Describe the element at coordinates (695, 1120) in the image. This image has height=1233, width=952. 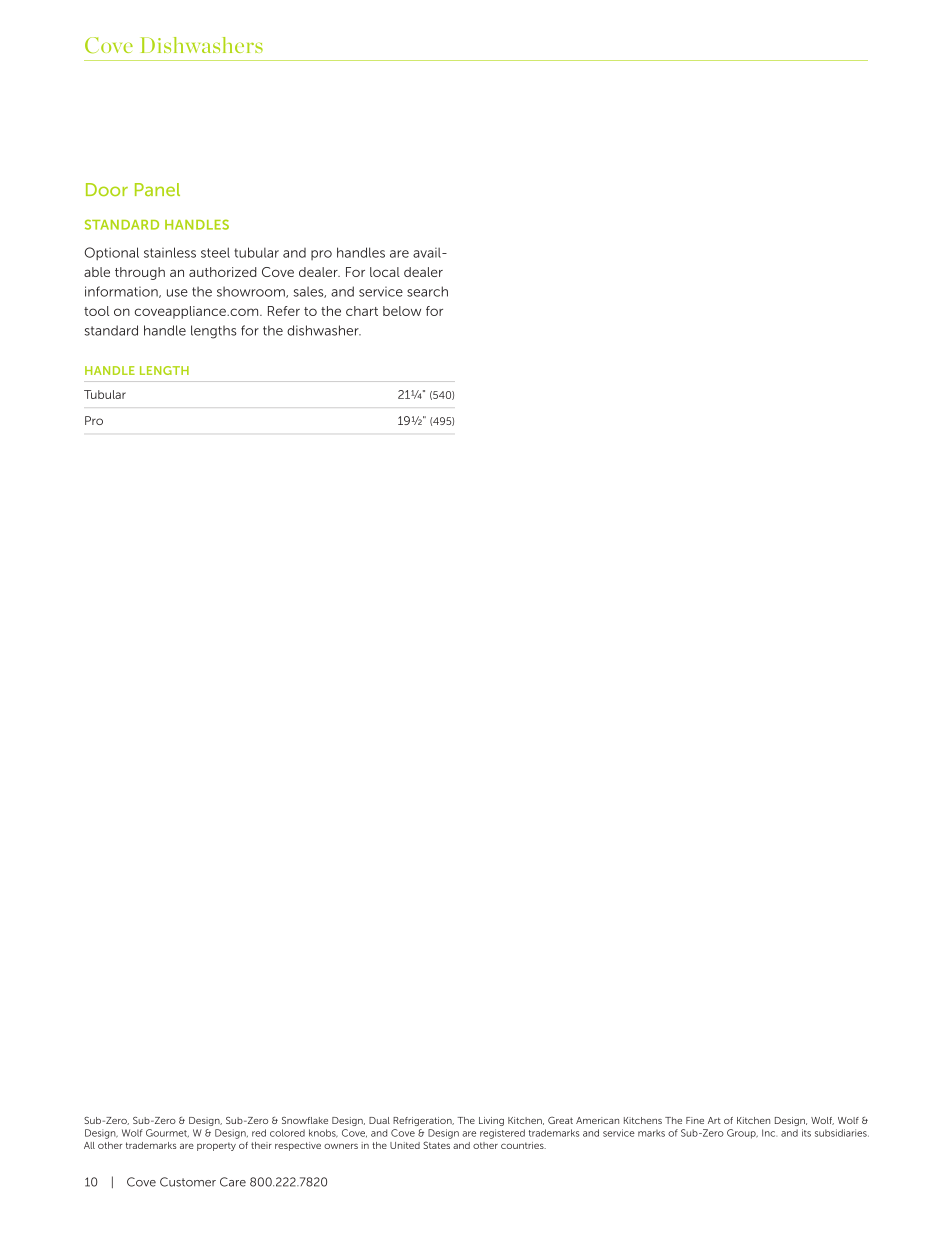
I see `Fine` at that location.
